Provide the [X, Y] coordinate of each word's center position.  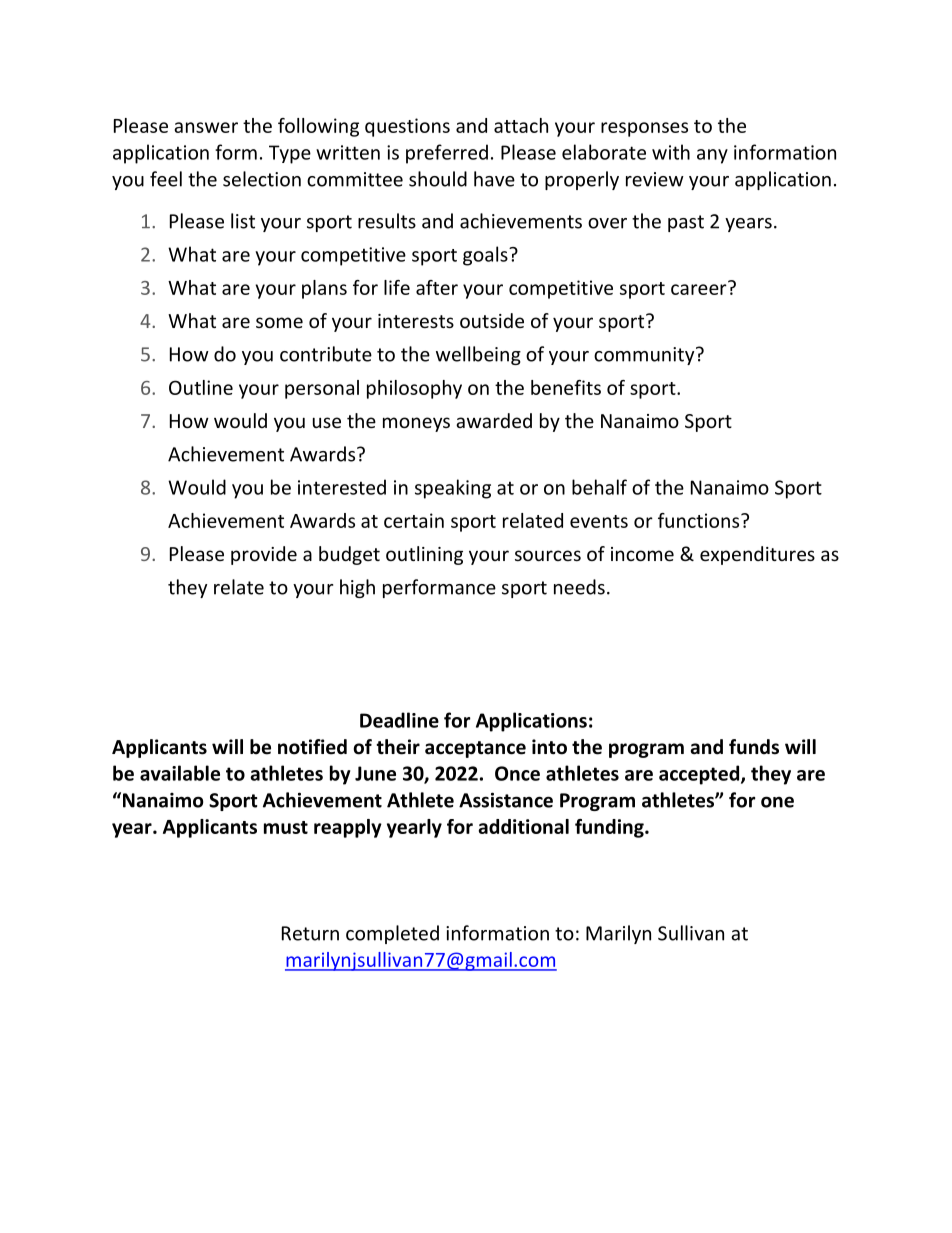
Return [310, 933]
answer [206, 127]
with [671, 152]
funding [610, 828]
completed [392, 934]
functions [700, 520]
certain [414, 520]
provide [264, 555]
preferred [447, 154]
